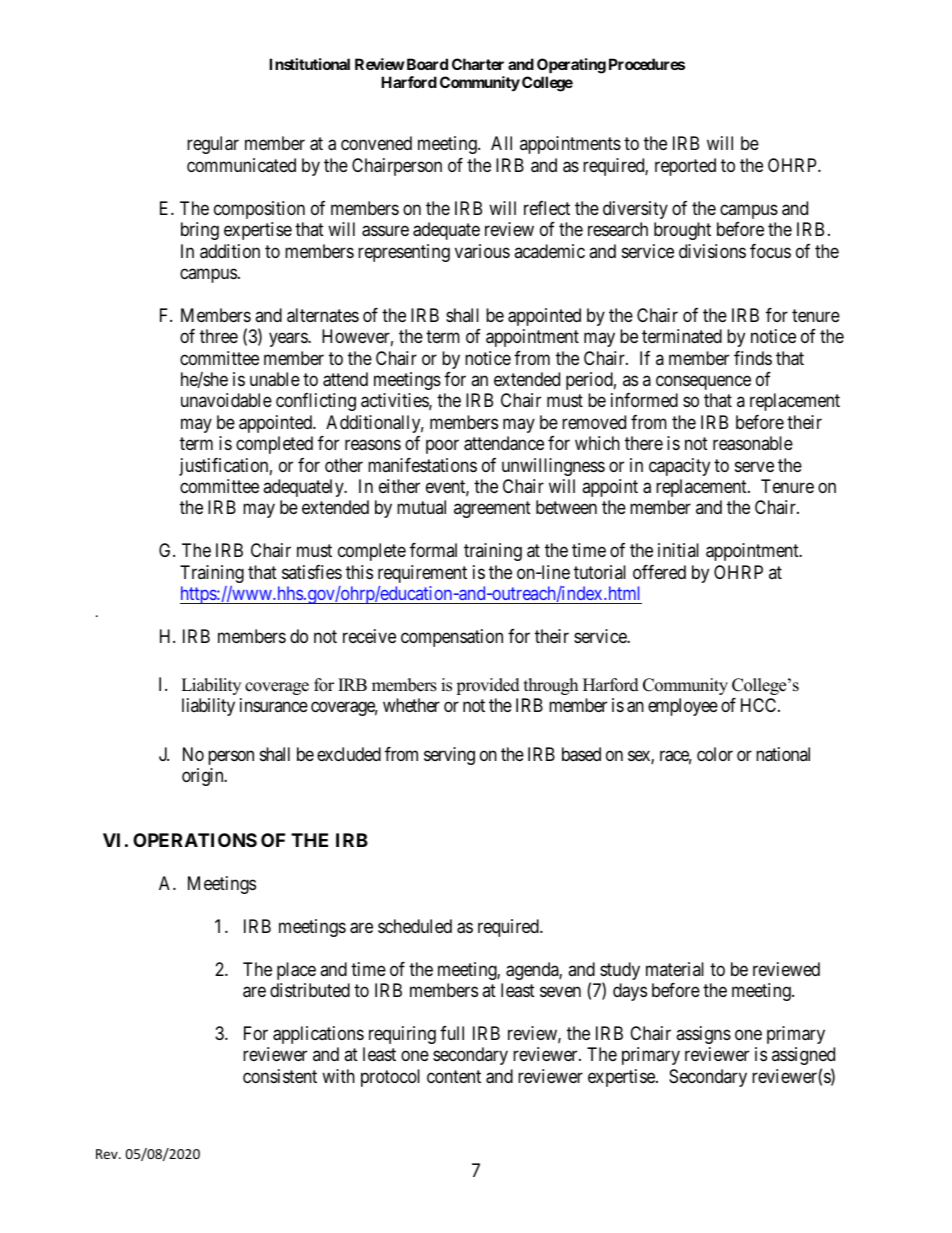 Image resolution: width=952 pixels, height=1233 pixels. Describe the element at coordinates (312, 572) in the image. I see `satisfies` at that location.
